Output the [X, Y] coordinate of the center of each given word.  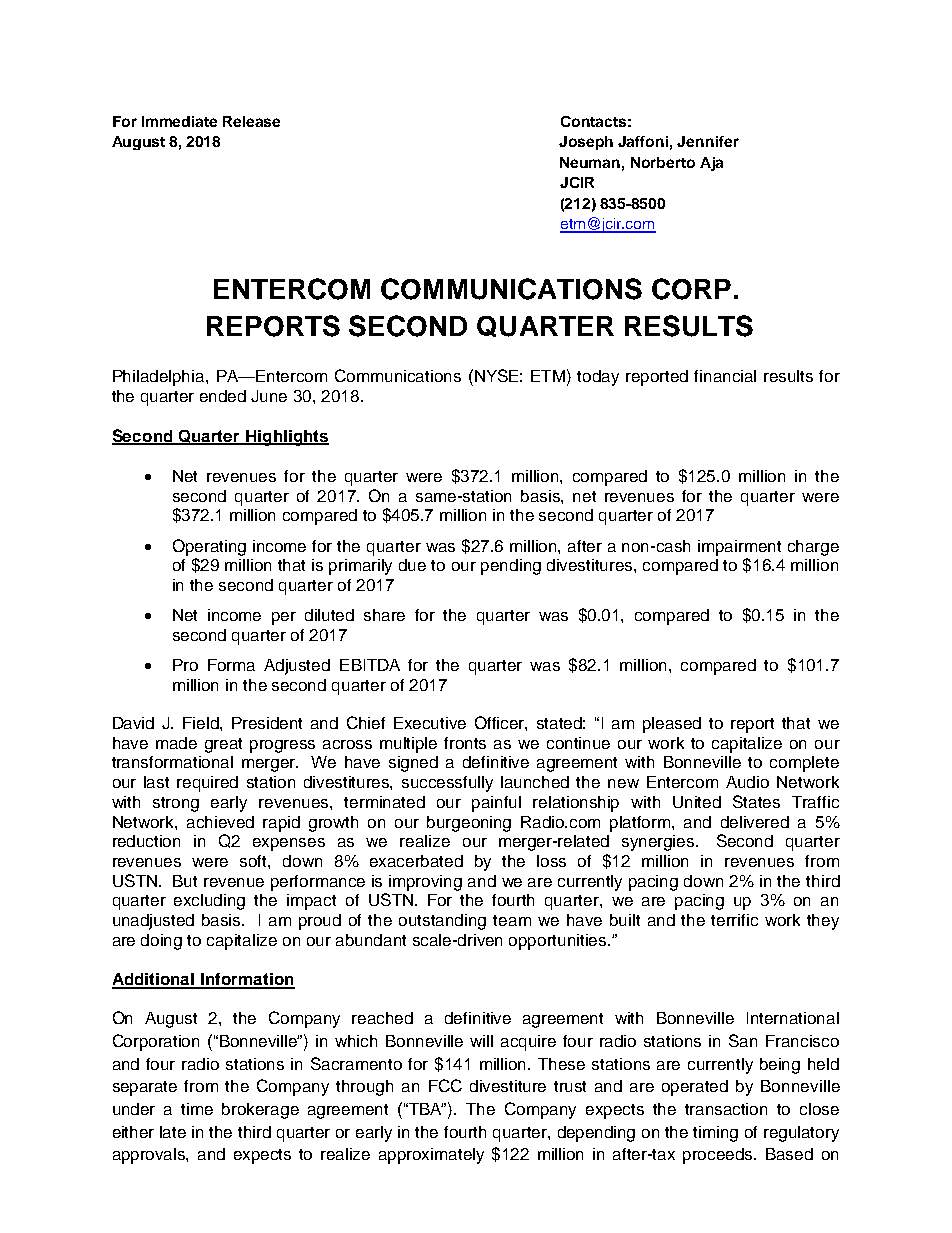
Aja [711, 164]
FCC [445, 1085]
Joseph [586, 143]
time [197, 1109]
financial [725, 376]
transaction [726, 1109]
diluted [329, 615]
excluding [209, 902]
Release [251, 121]
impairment [739, 548]
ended [223, 396]
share [384, 615]
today [598, 378]
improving [425, 883]
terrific [734, 920]
